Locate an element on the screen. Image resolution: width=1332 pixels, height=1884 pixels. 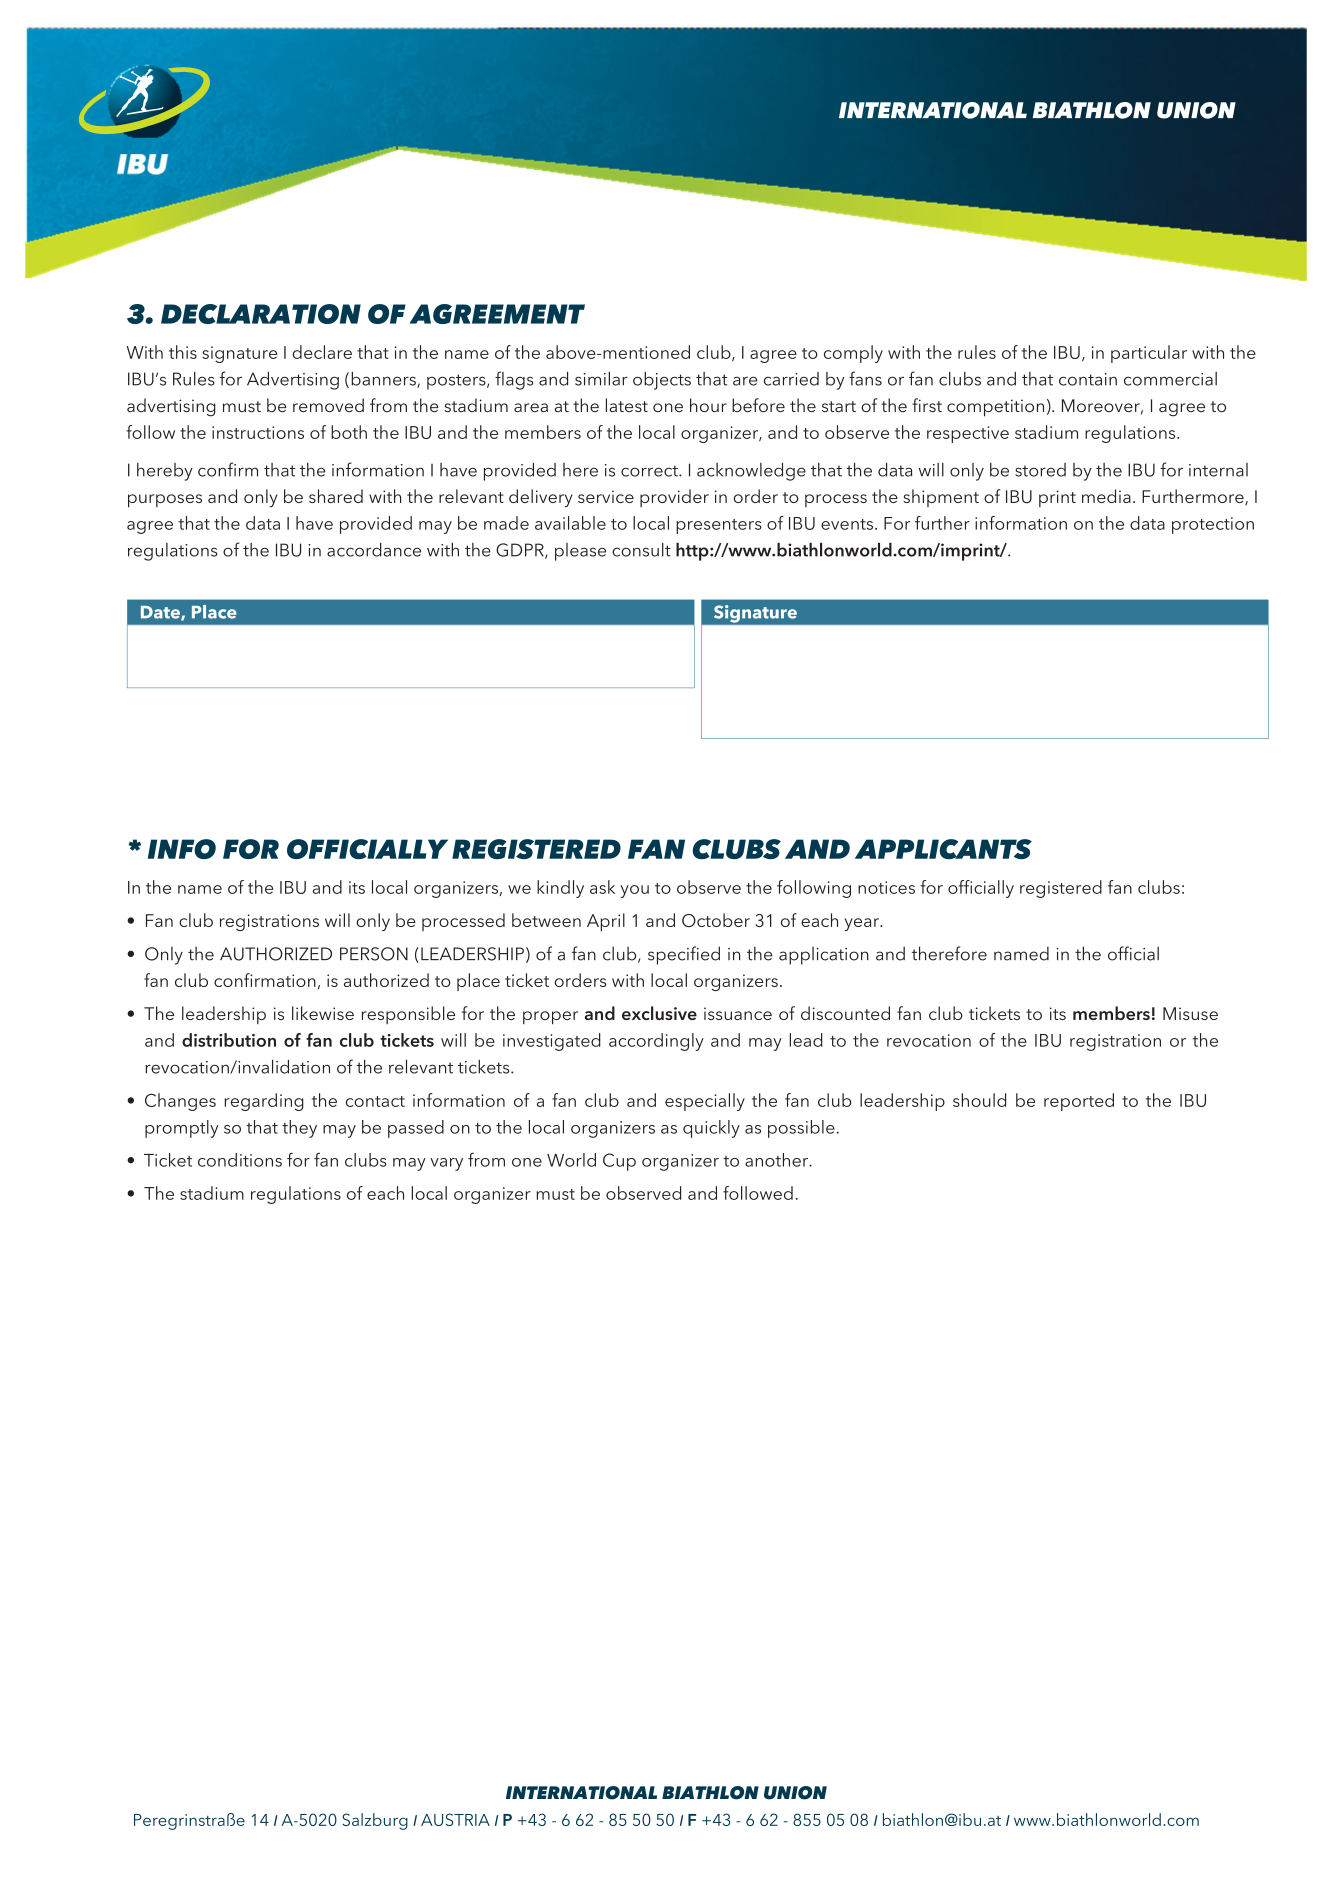
APPLICANTS is located at coordinates (943, 849).
